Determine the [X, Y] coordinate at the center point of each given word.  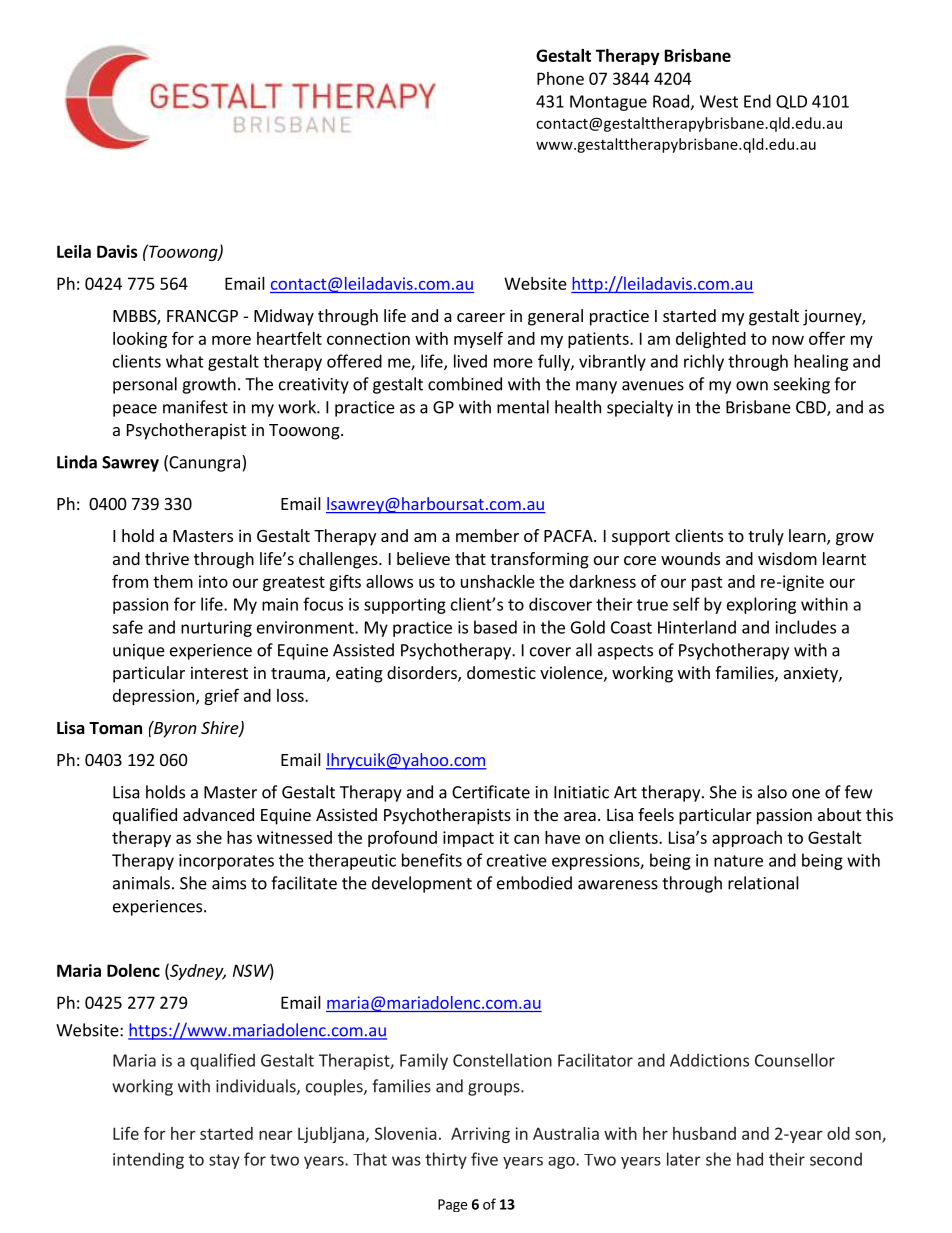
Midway [284, 317]
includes [806, 627]
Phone [560, 78]
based [495, 627]
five [484, 1159]
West [719, 101]
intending [148, 1160]
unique [139, 652]
